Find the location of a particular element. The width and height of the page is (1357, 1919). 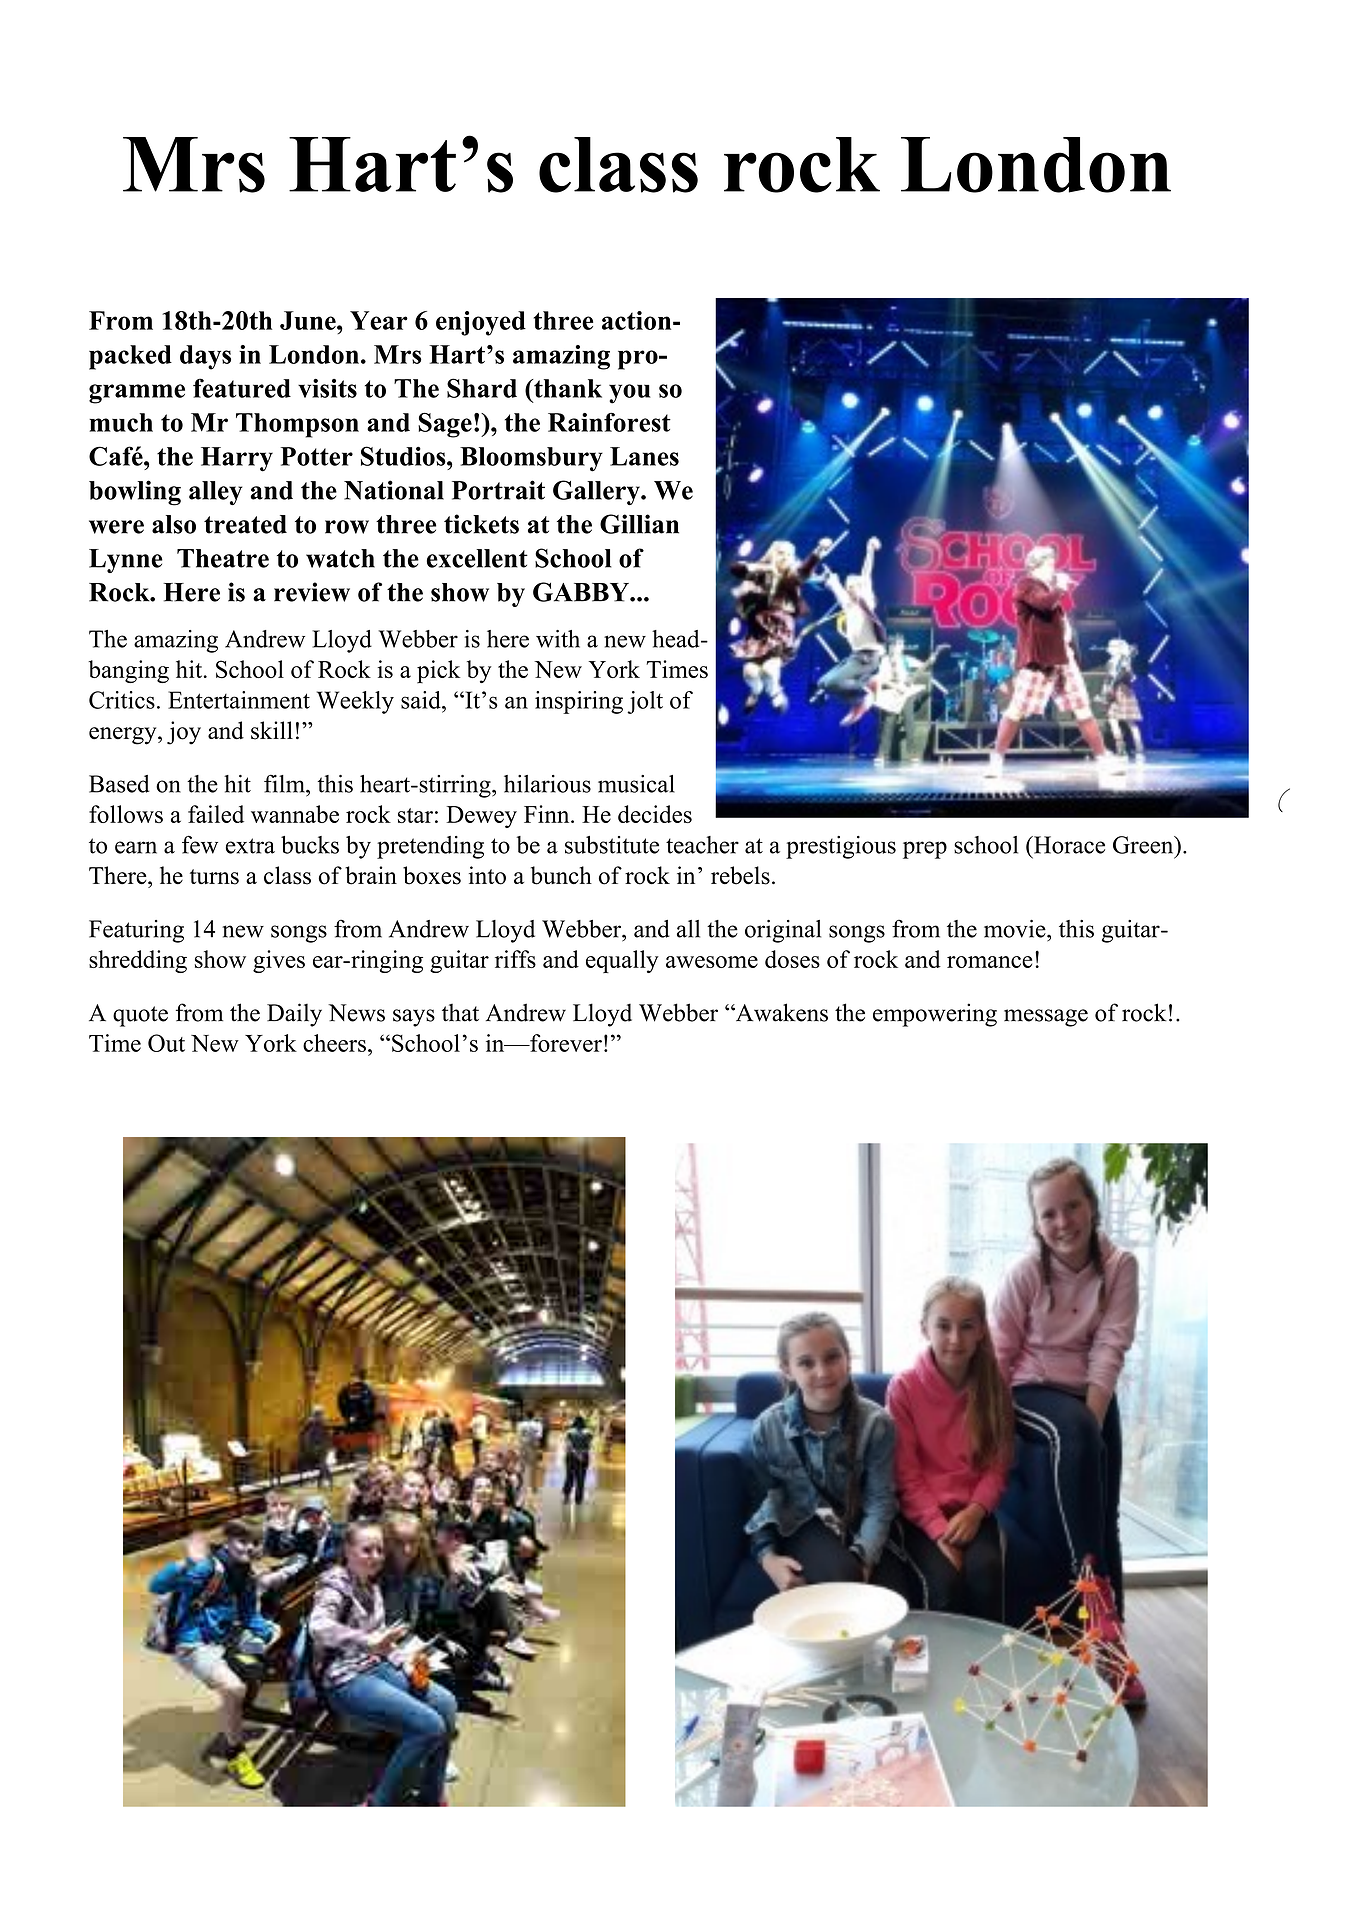

Gillian is located at coordinates (639, 524).
